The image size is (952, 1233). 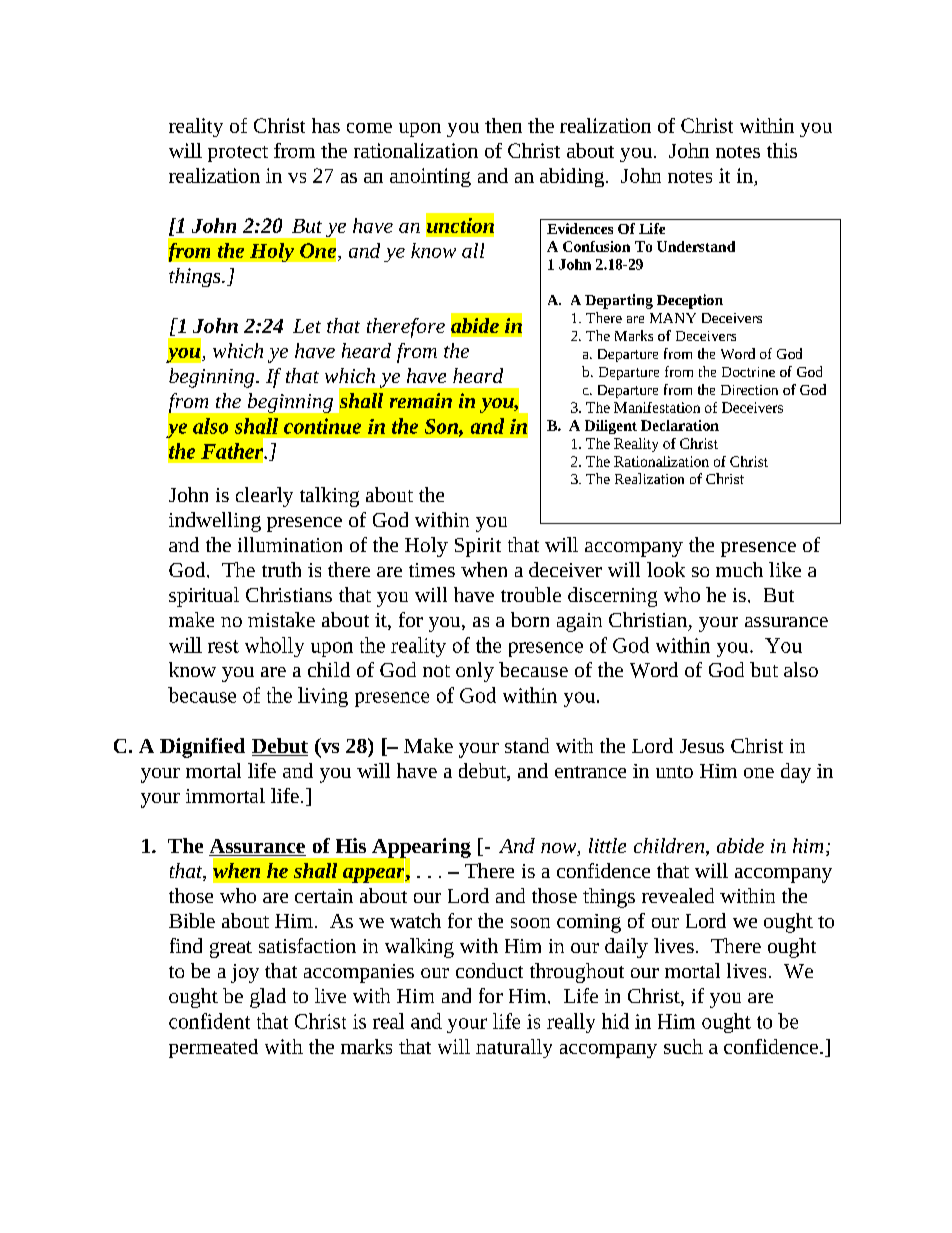 What do you see at coordinates (590, 772) in the screenshot?
I see `entrance` at bounding box center [590, 772].
